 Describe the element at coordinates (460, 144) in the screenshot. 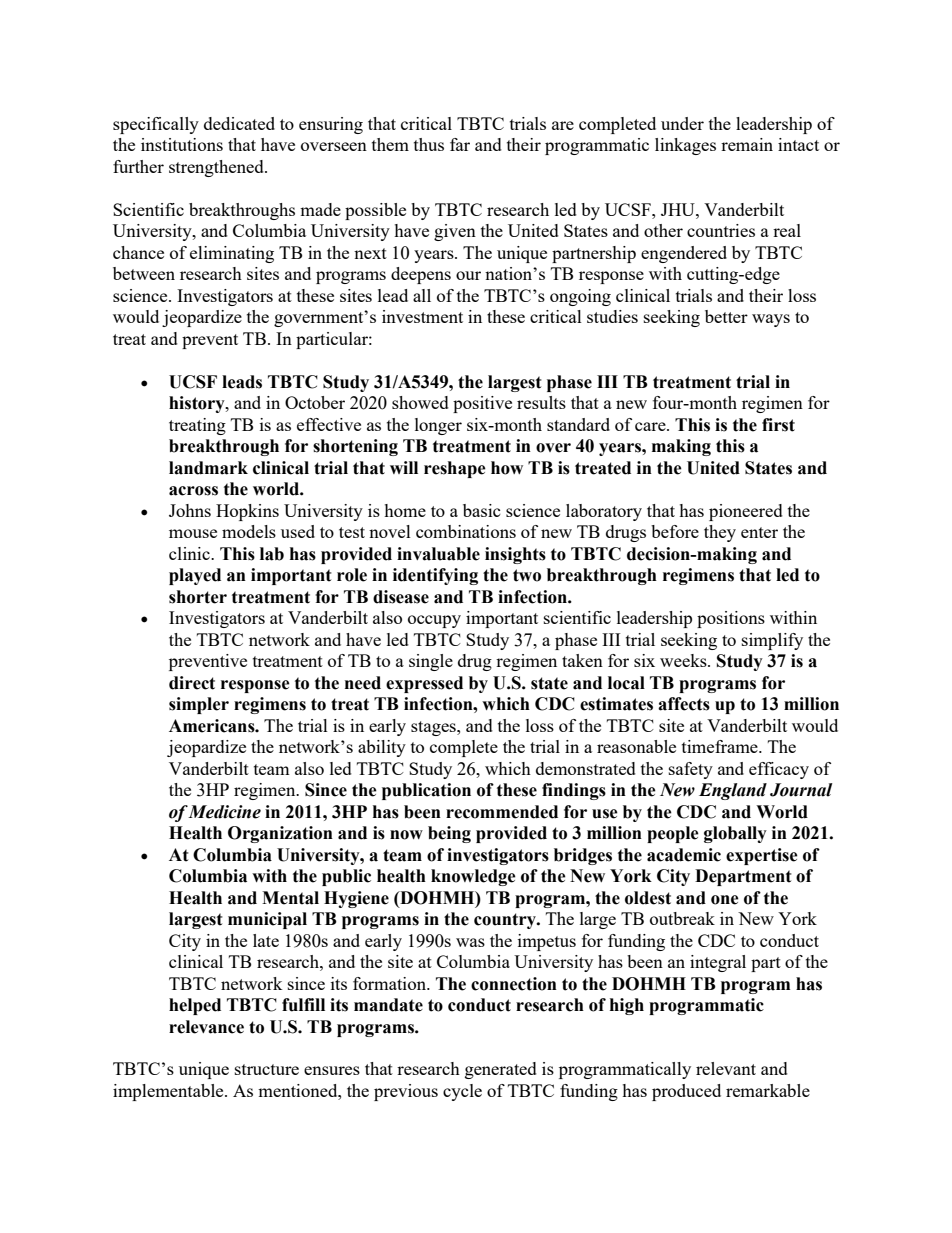

I see `far` at that location.
